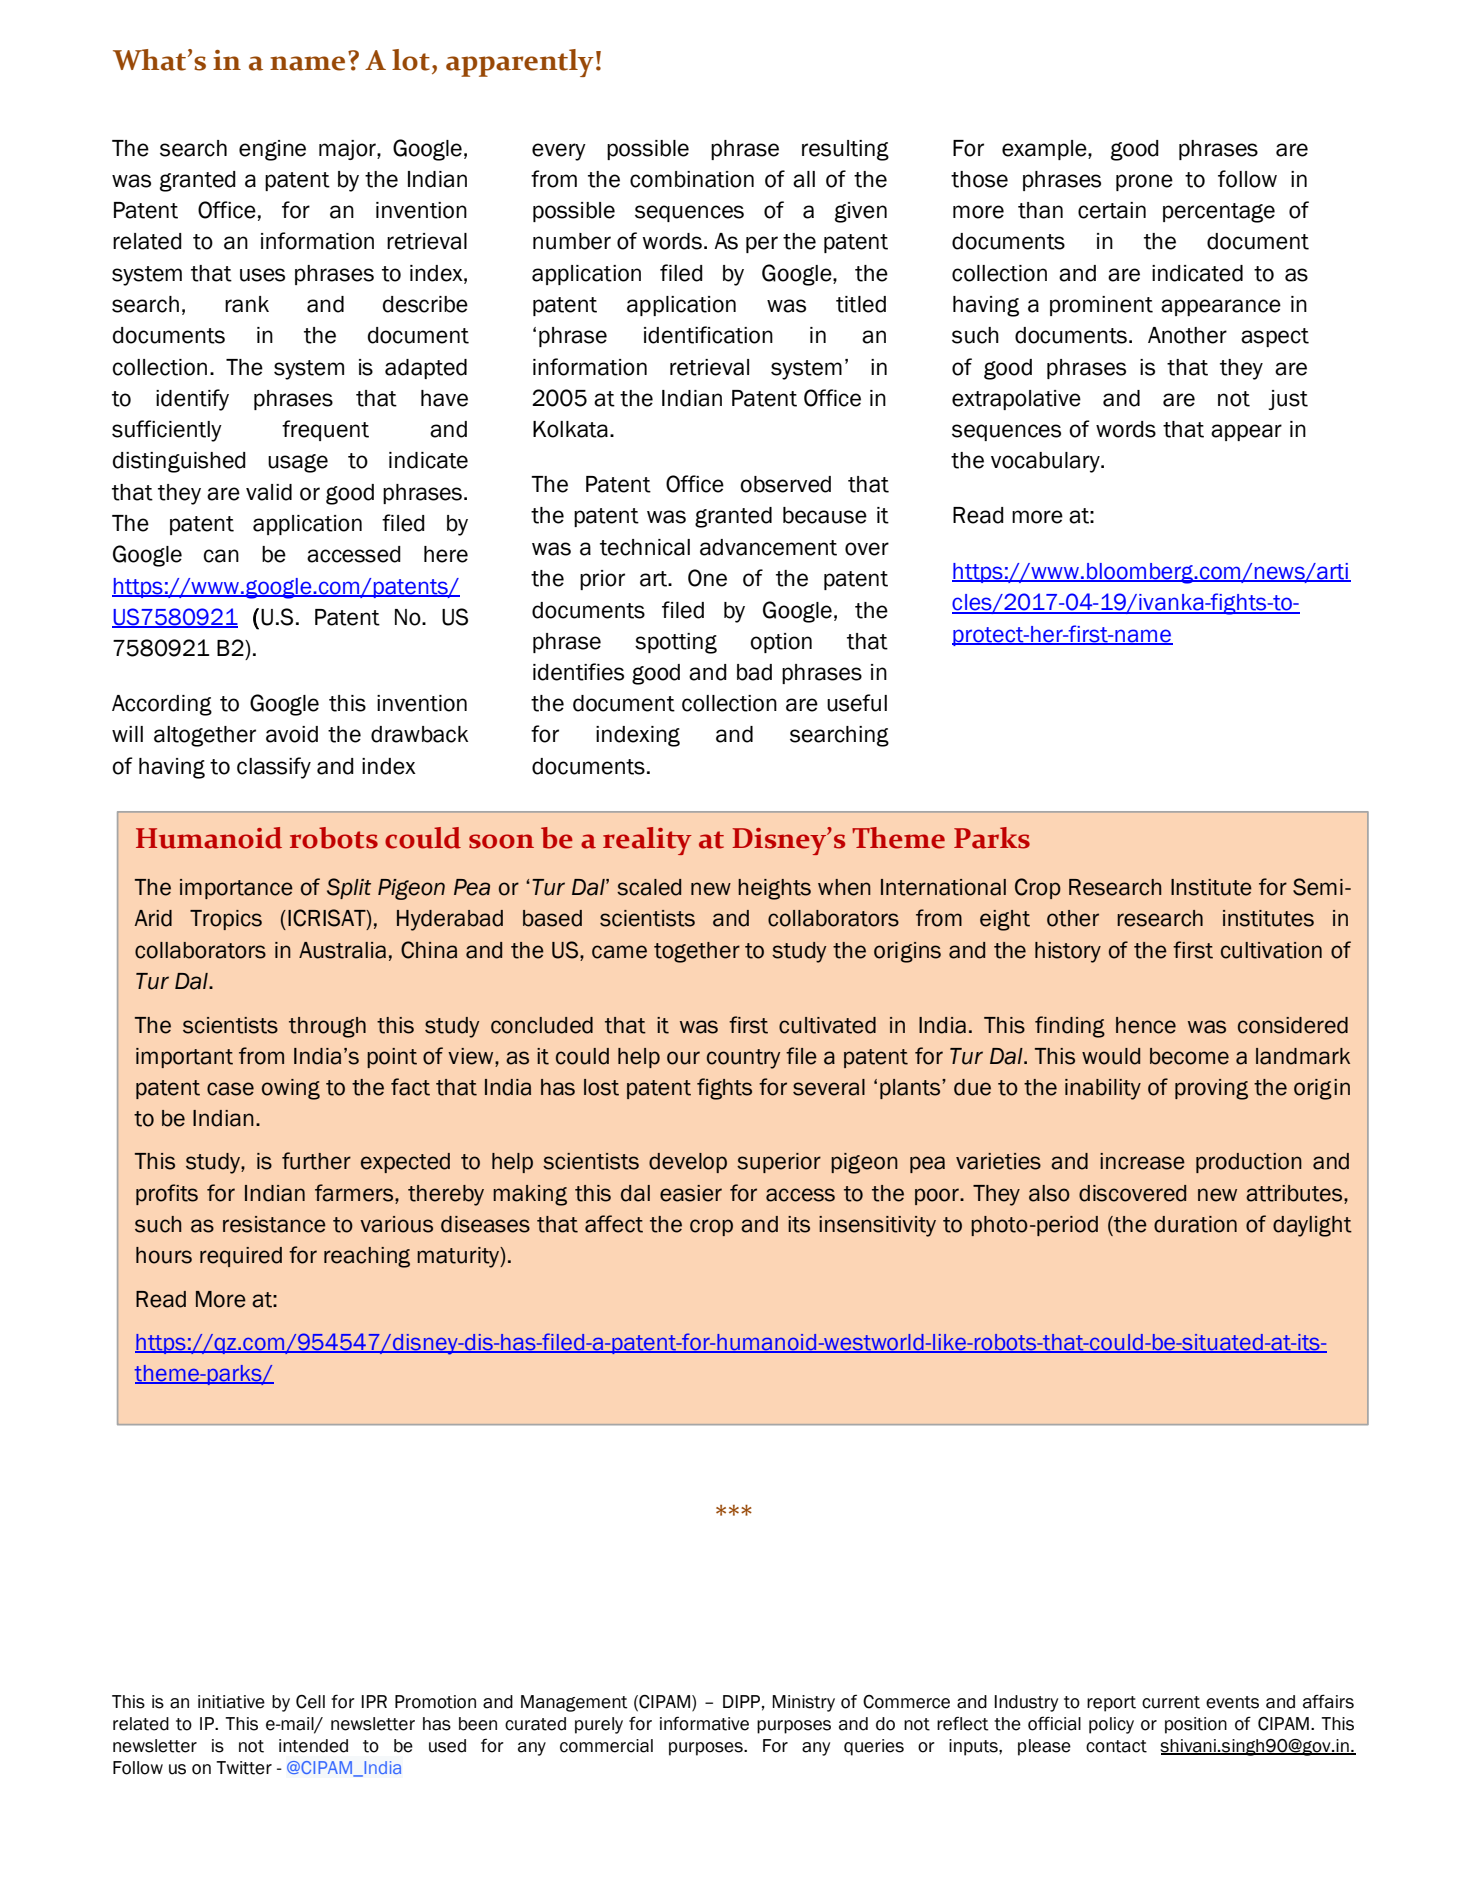  What do you see at coordinates (614, 1224) in the screenshot?
I see `affect` at bounding box center [614, 1224].
